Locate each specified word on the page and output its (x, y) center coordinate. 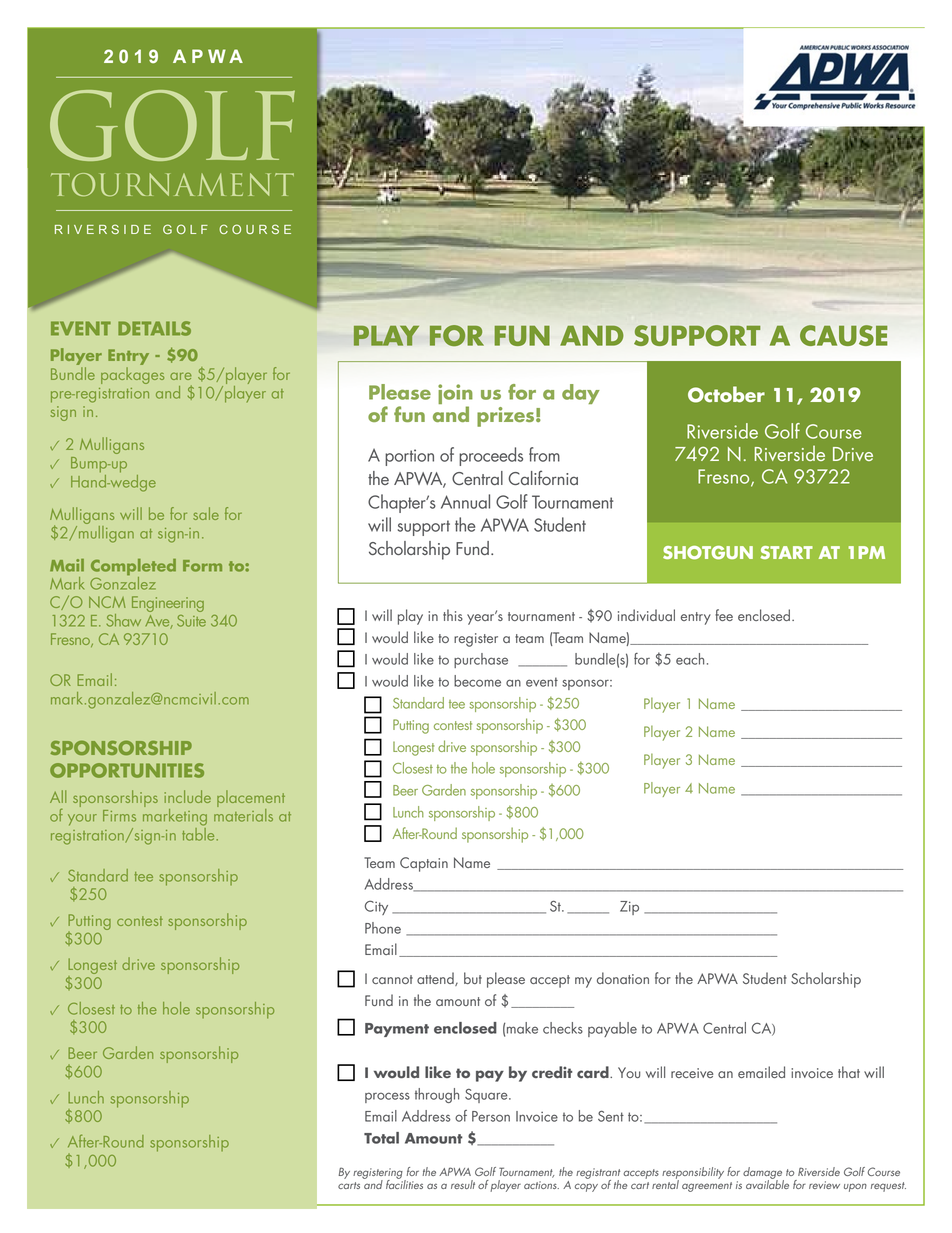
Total (381, 1138)
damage (763, 1174)
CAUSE (844, 335)
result (463, 1184)
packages (132, 375)
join (455, 395)
